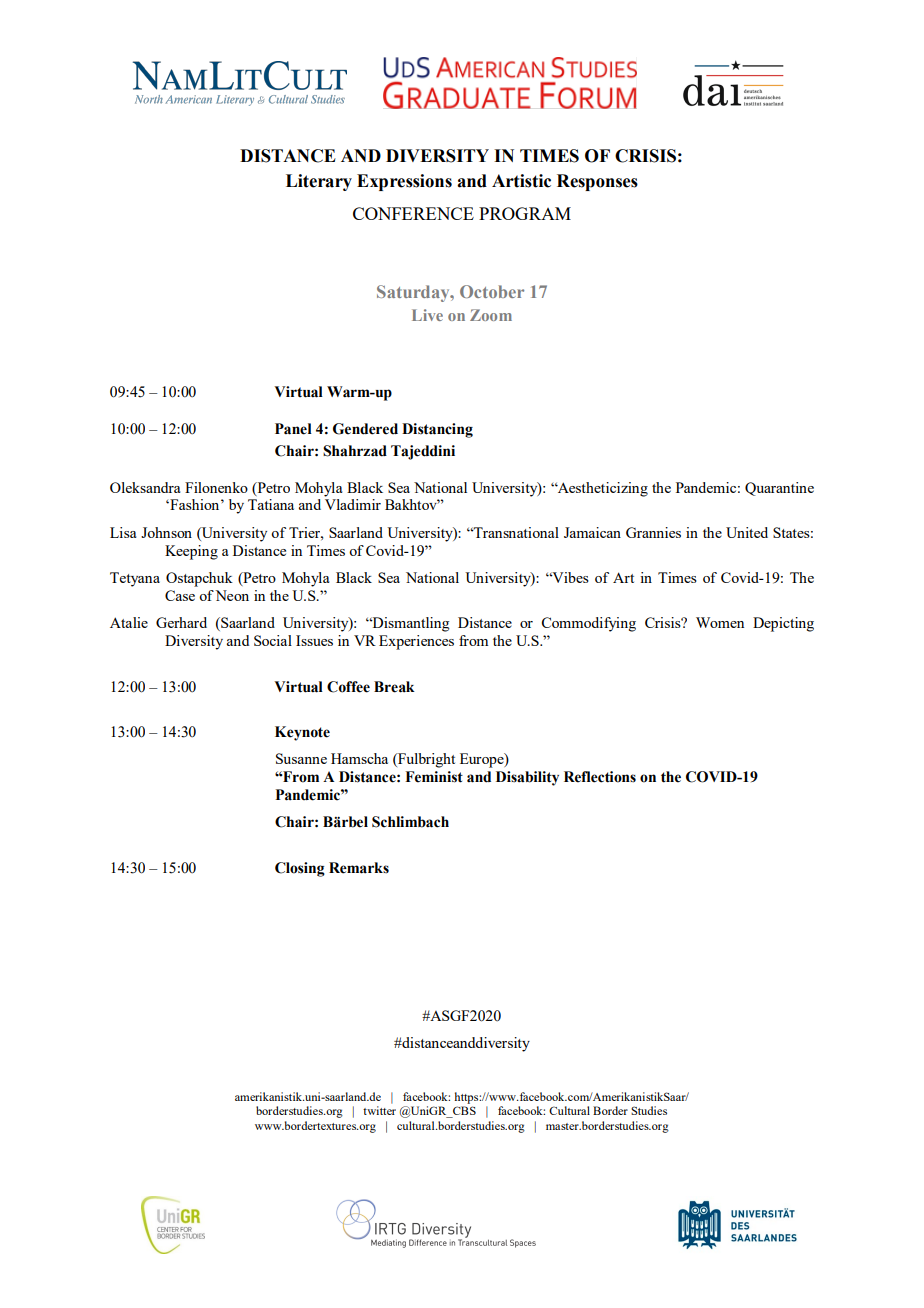 This screenshot has height=1308, width=924. What do you see at coordinates (319, 182) in the screenshot?
I see `Literary` at bounding box center [319, 182].
